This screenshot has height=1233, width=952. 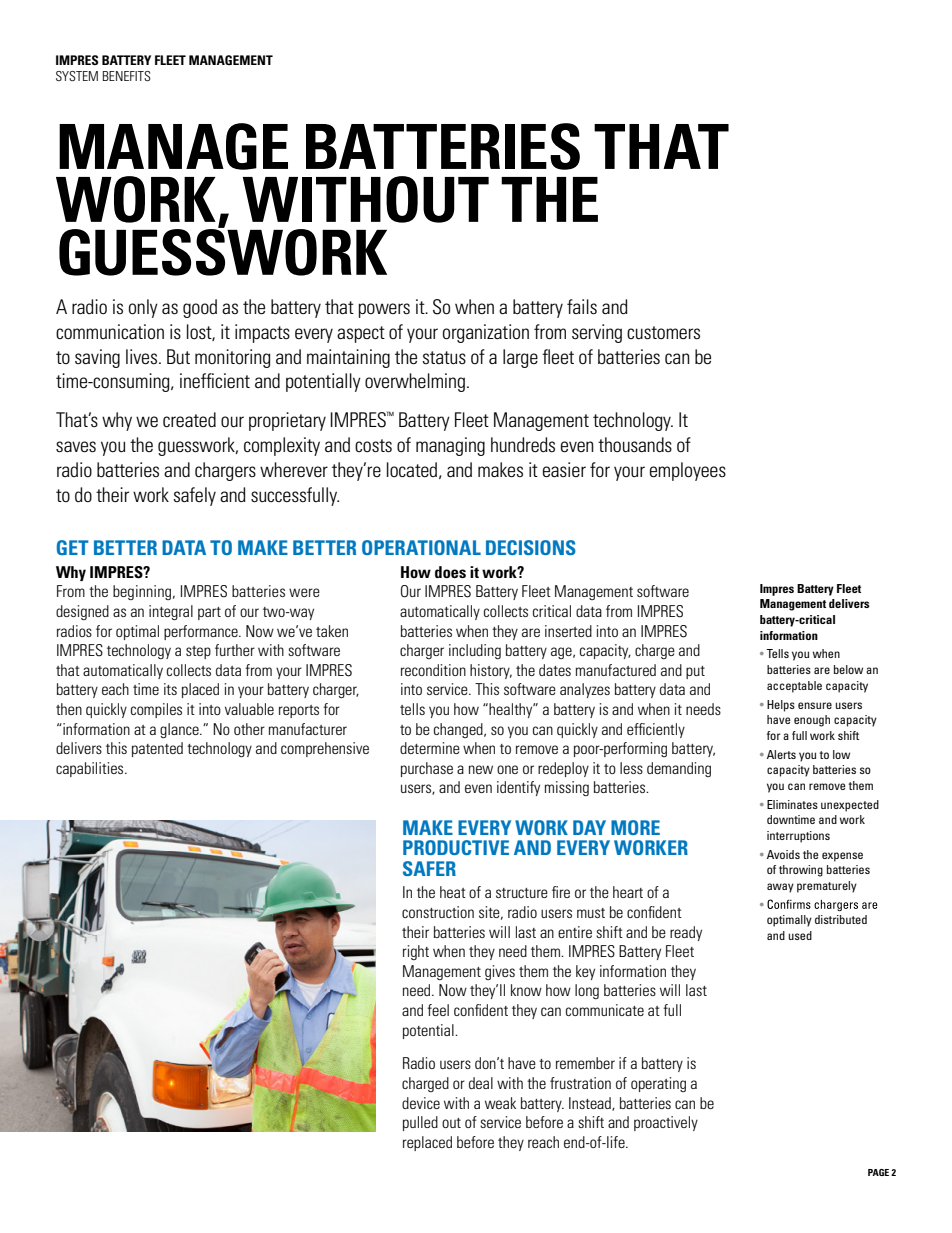 What do you see at coordinates (475, 651) in the screenshot?
I see `including` at bounding box center [475, 651].
